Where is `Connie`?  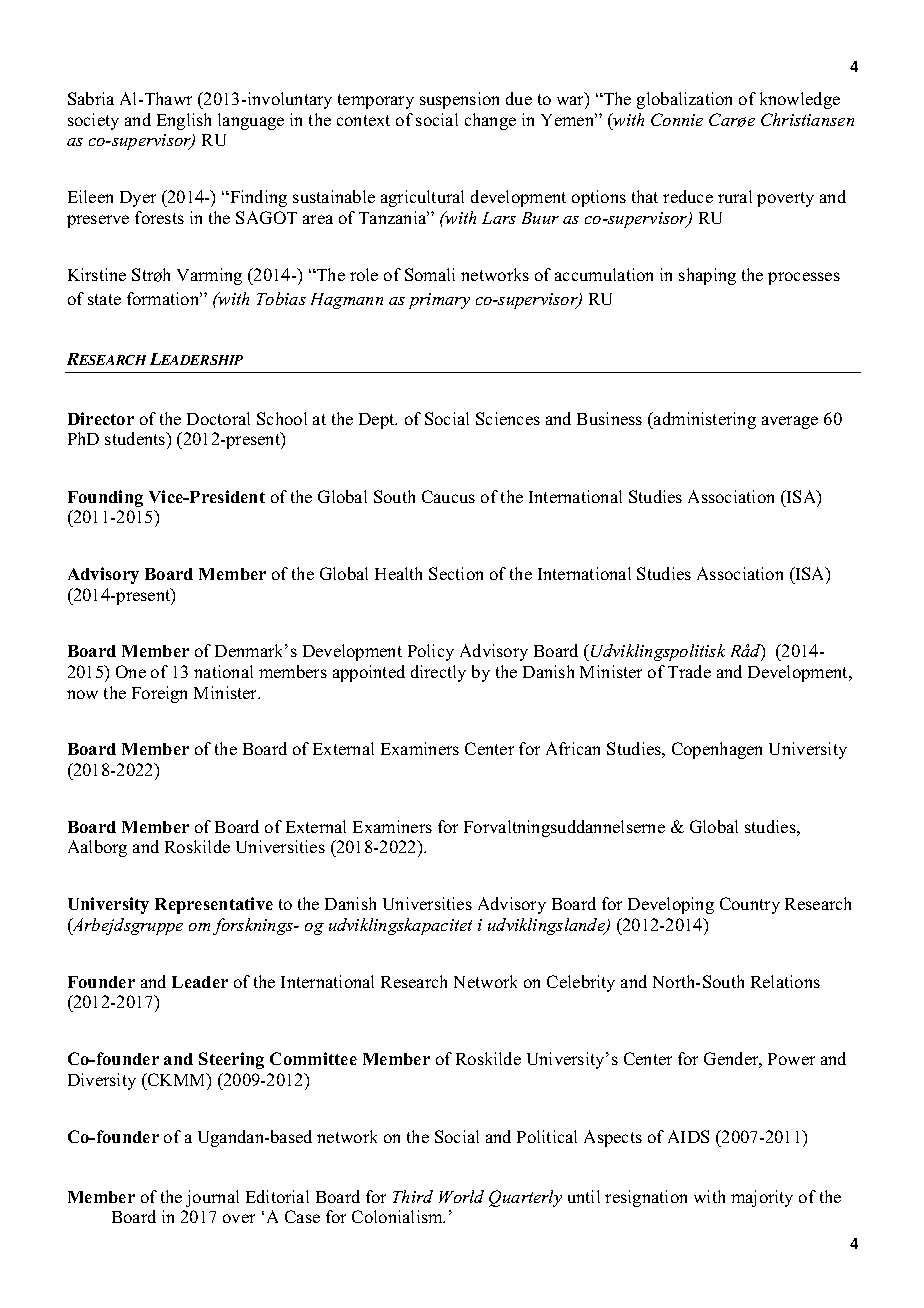 Connie is located at coordinates (677, 119).
